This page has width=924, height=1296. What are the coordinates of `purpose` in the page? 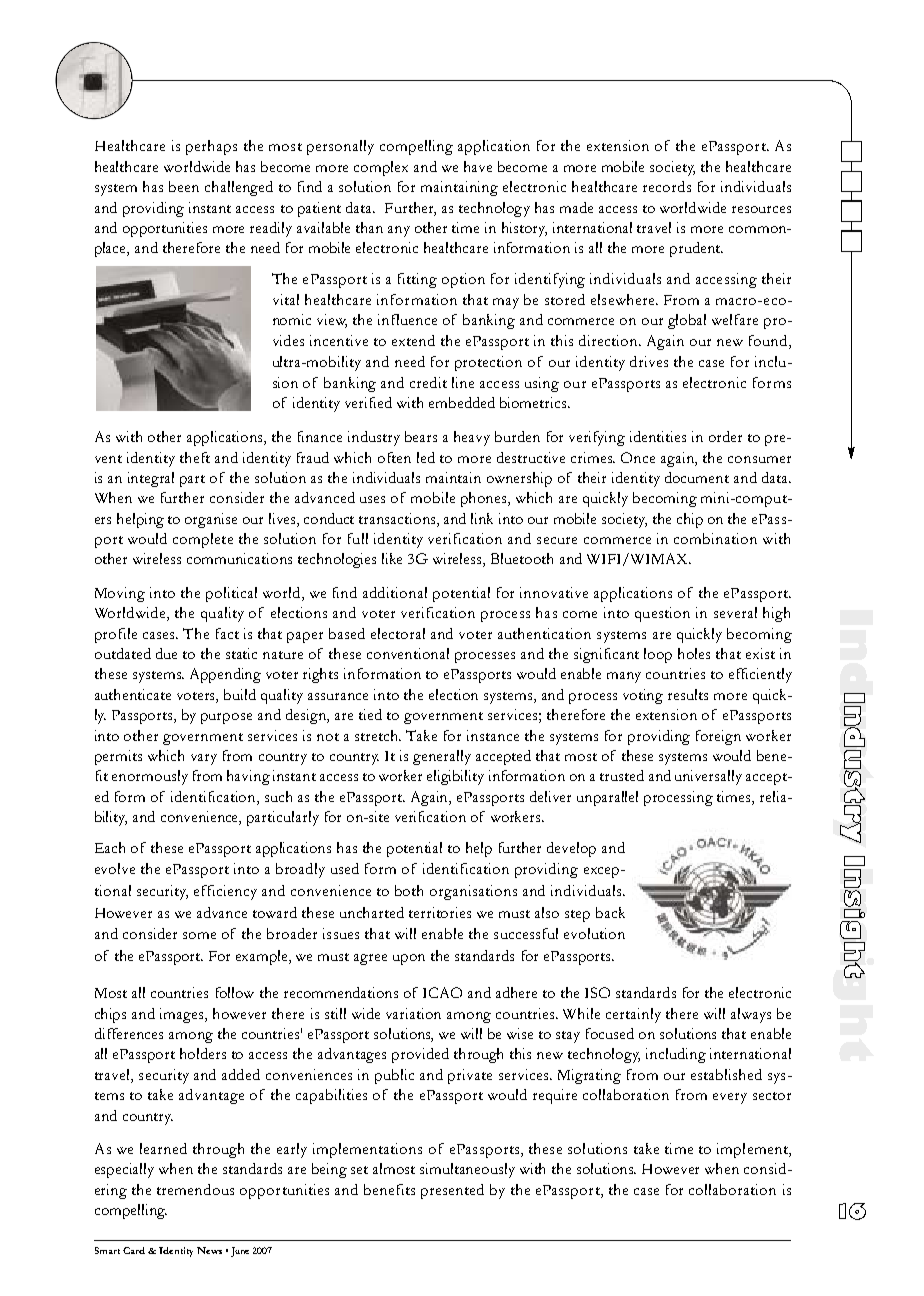 It's located at (226, 718).
